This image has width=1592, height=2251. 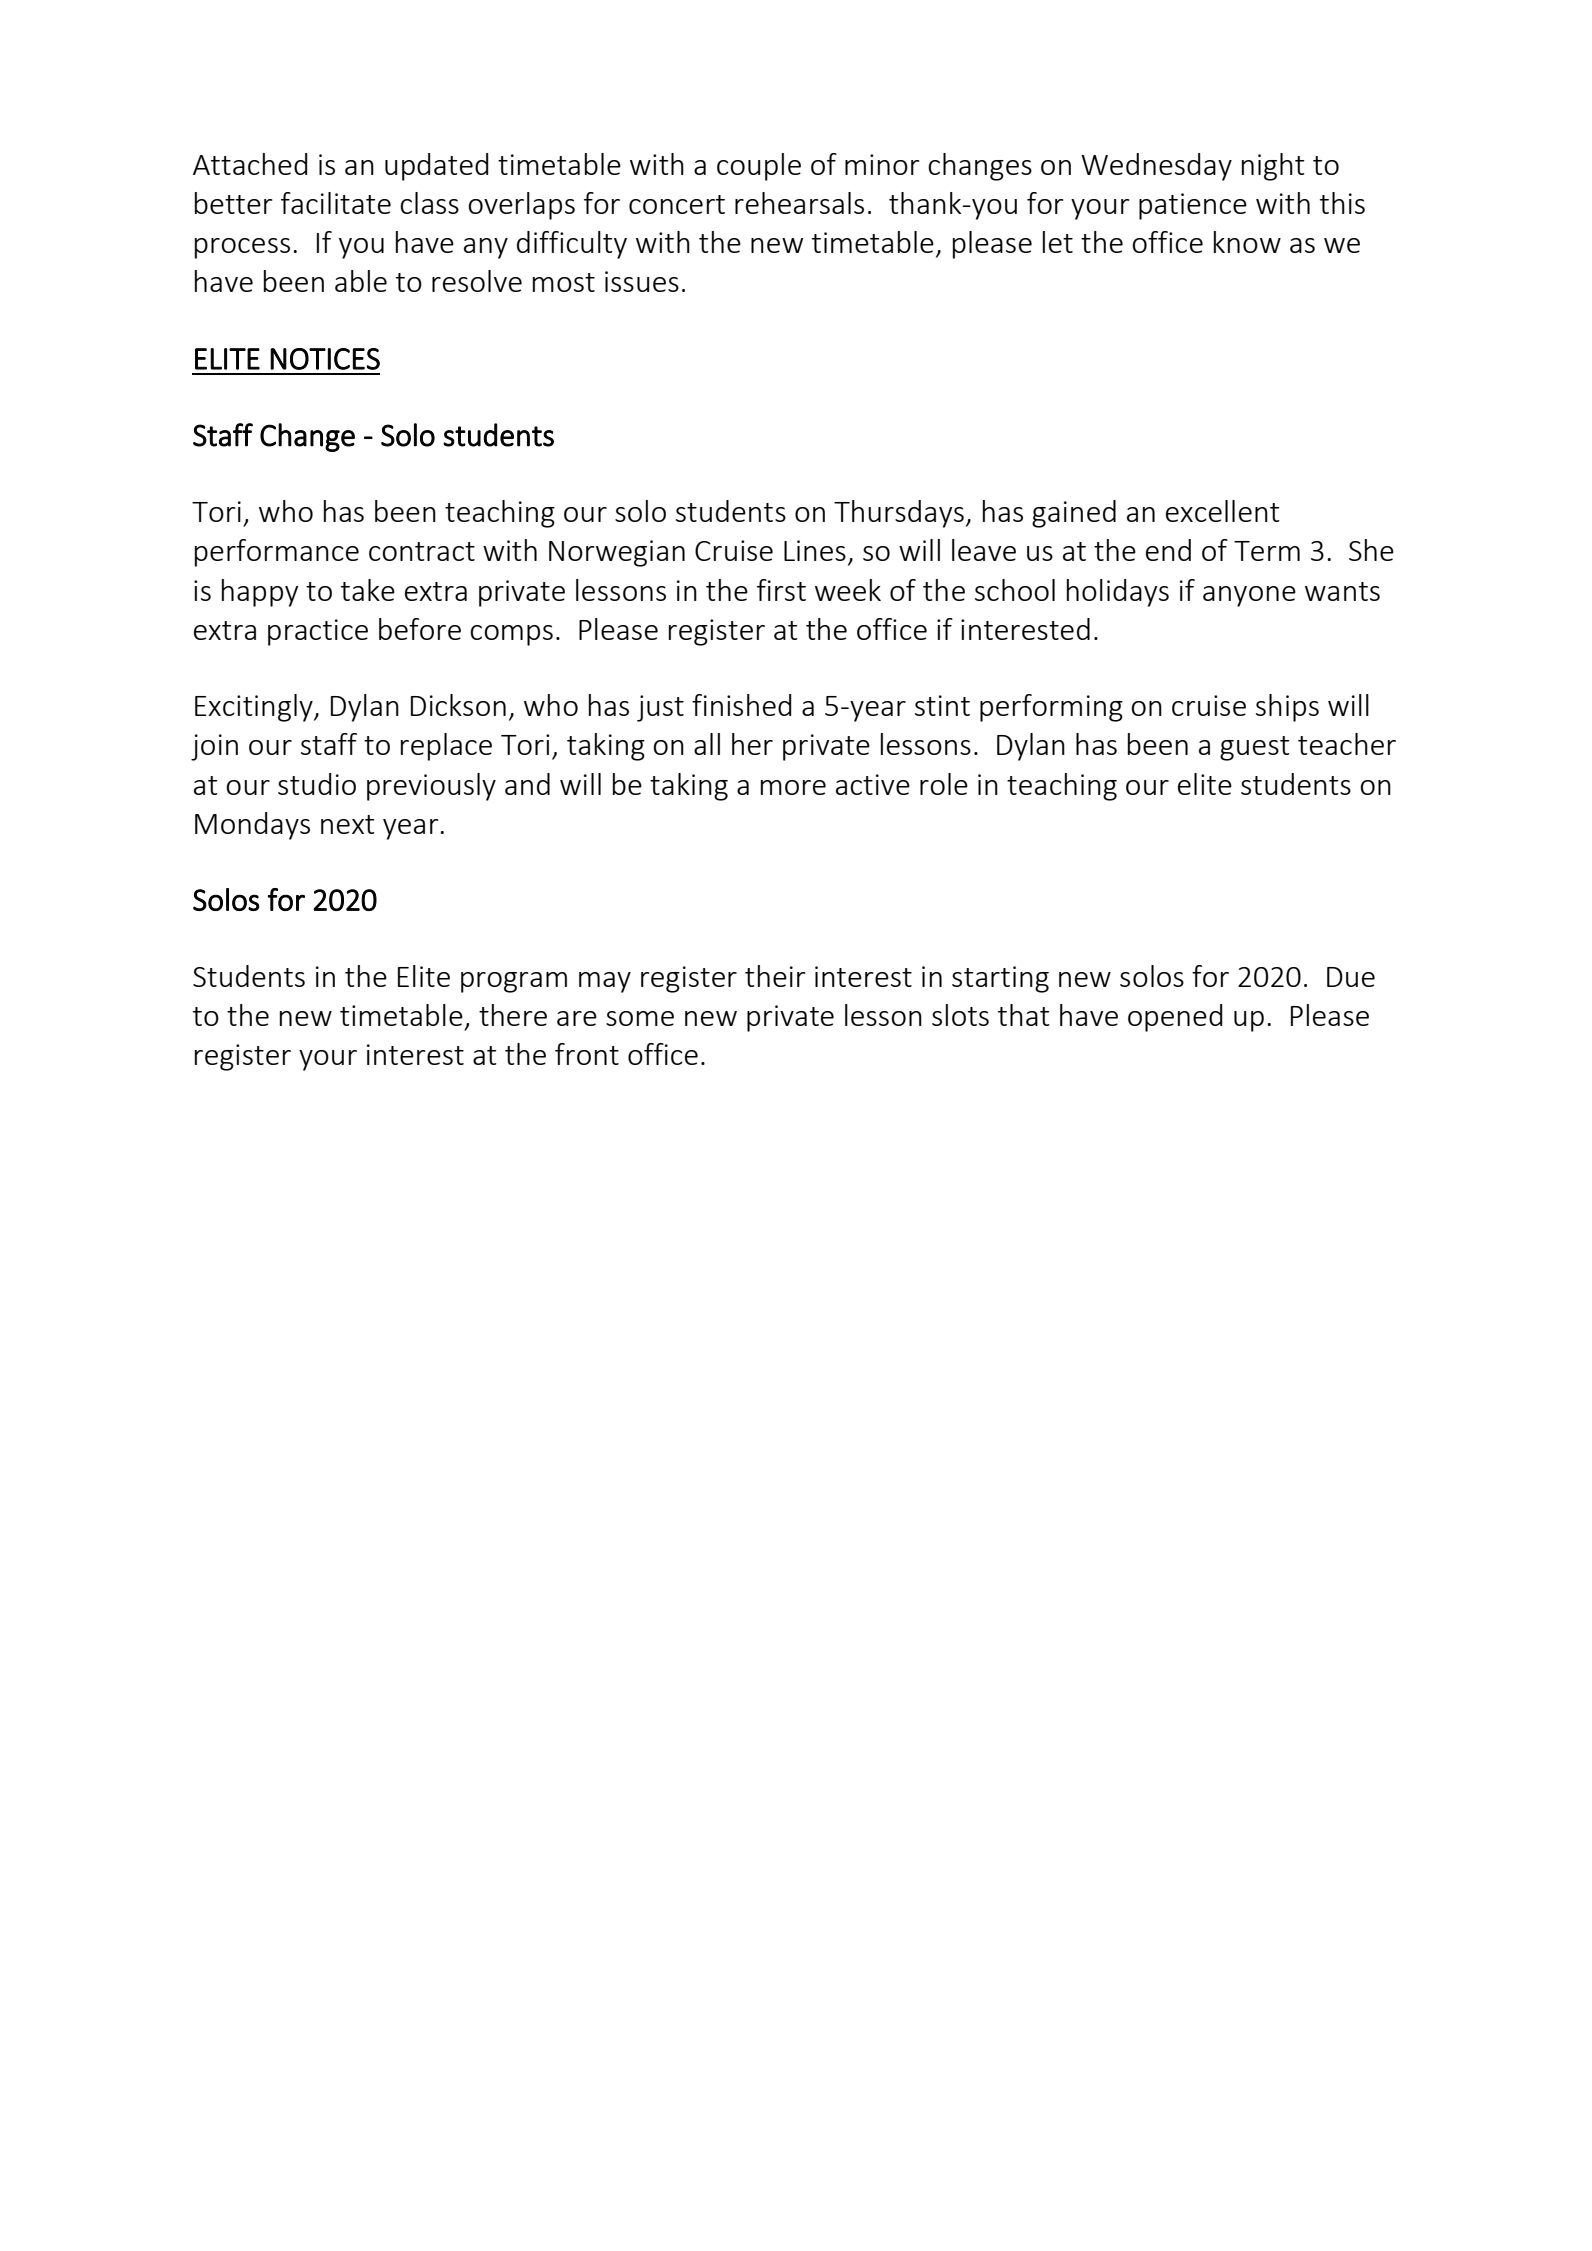 What do you see at coordinates (1223, 511) in the image?
I see `excellent` at bounding box center [1223, 511].
